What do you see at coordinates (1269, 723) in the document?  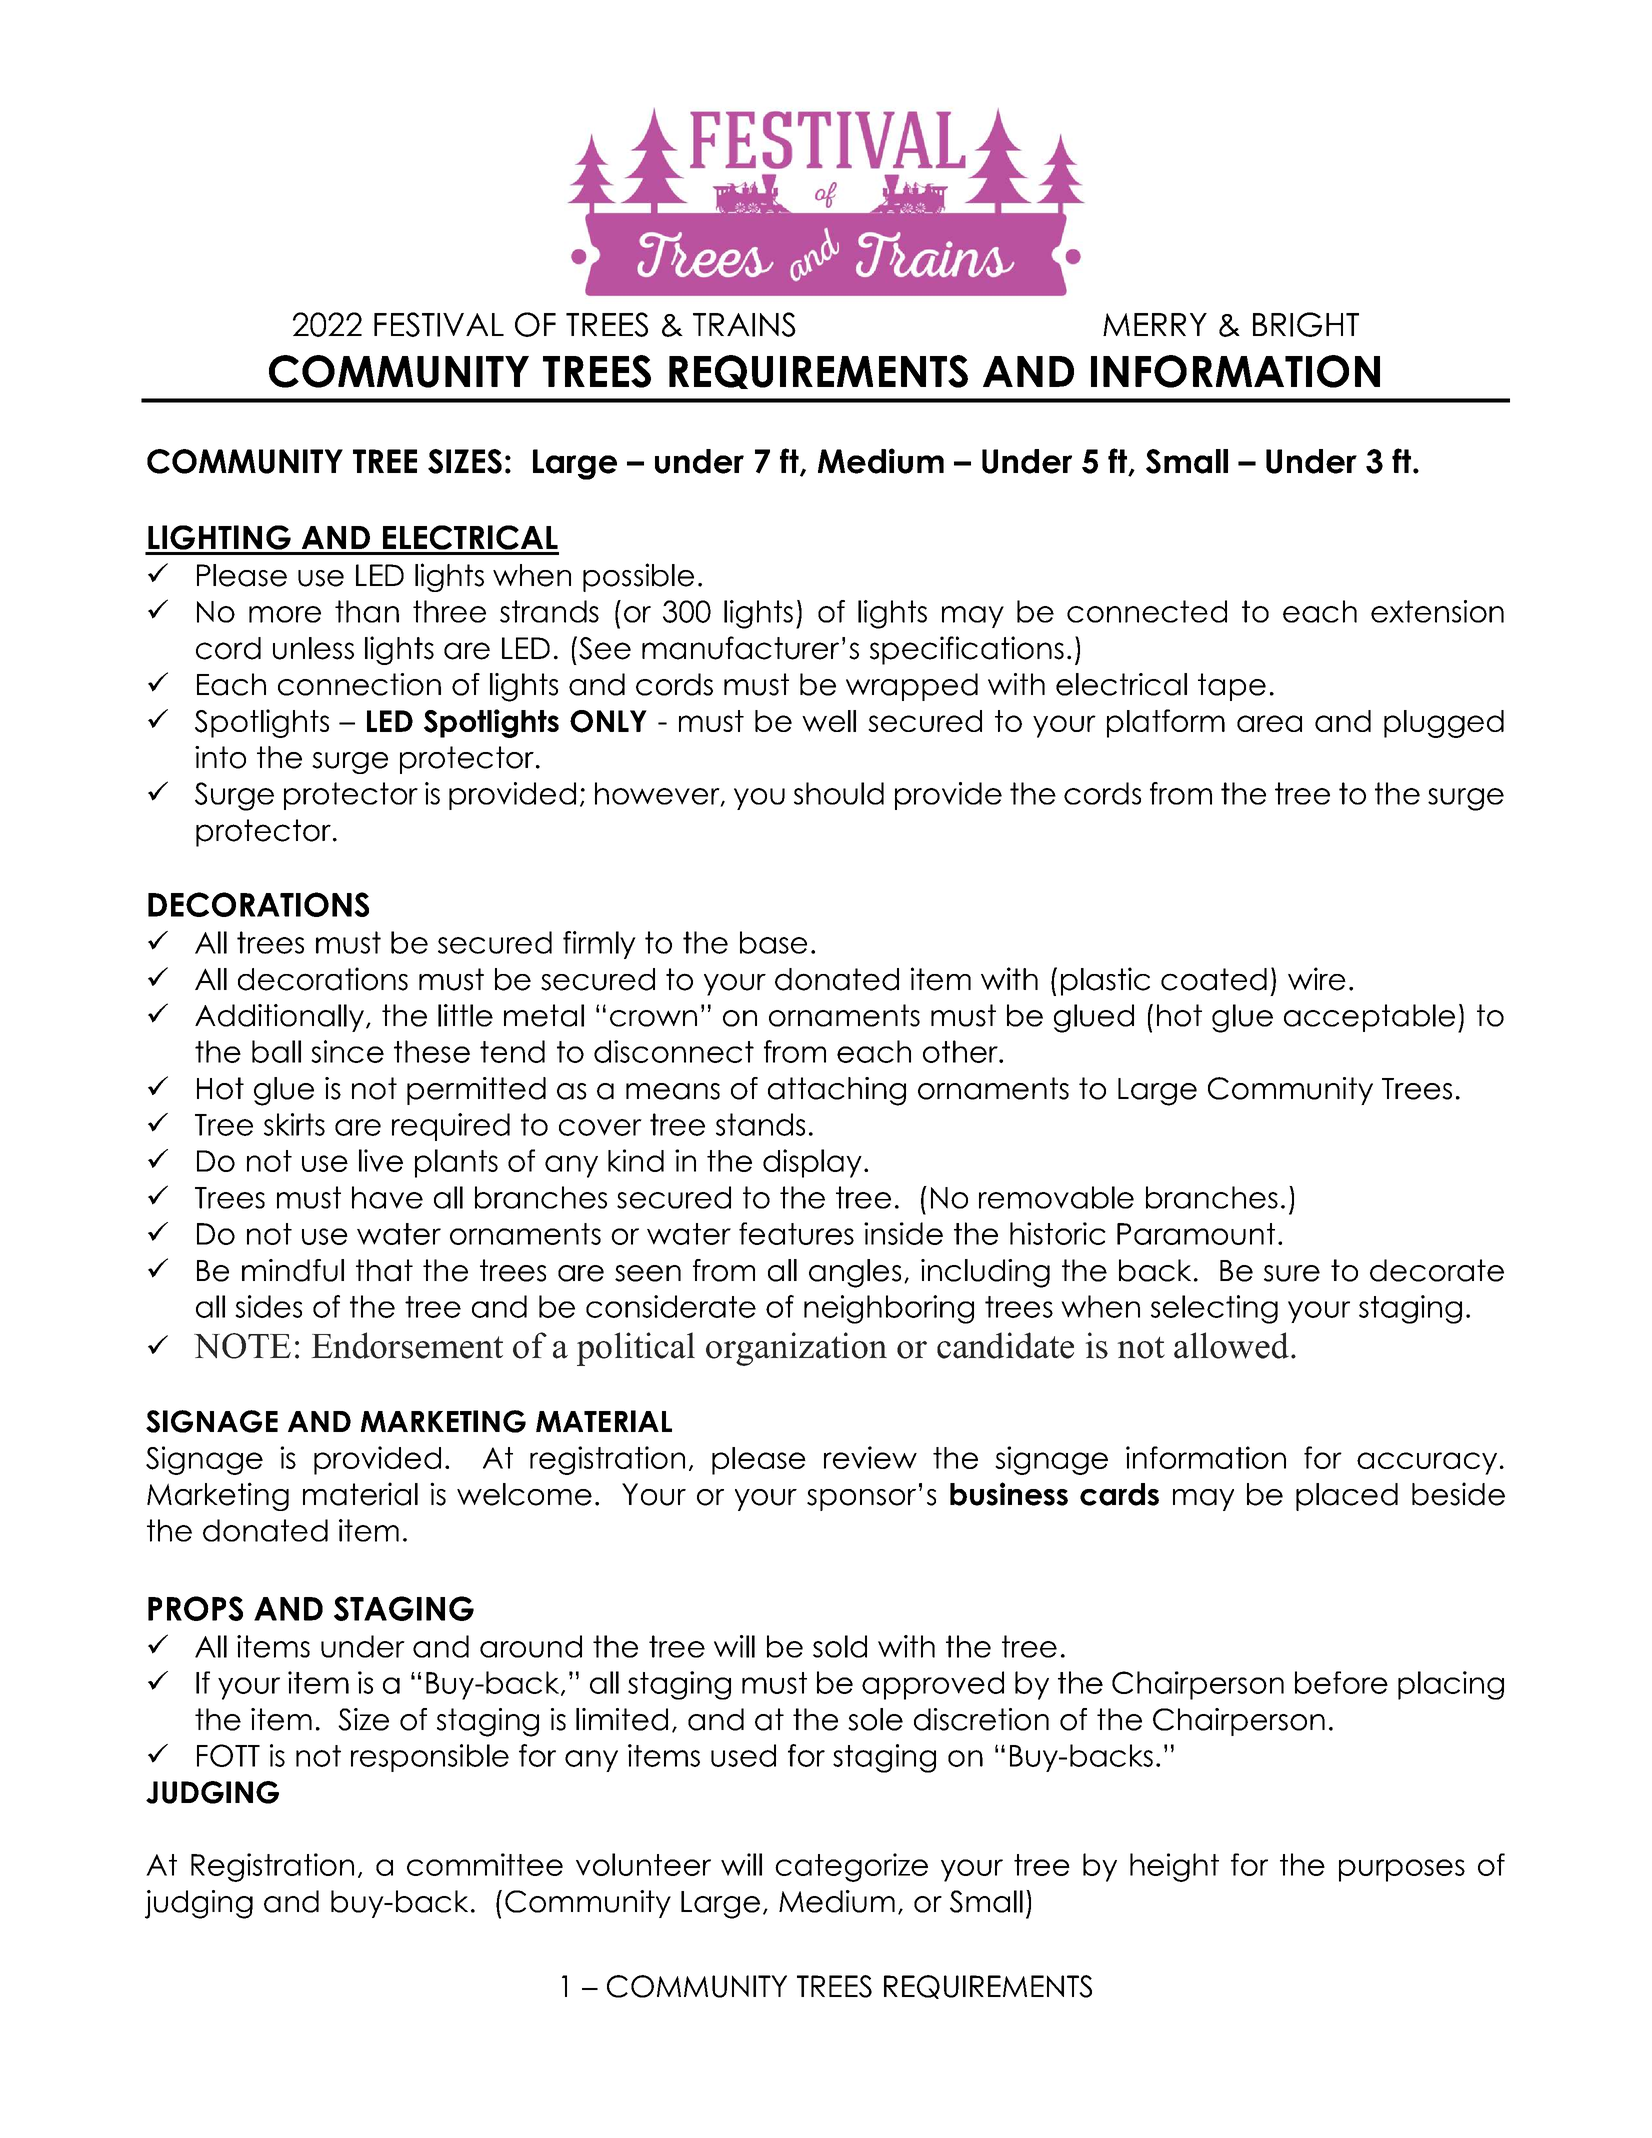 I see `area` at bounding box center [1269, 723].
